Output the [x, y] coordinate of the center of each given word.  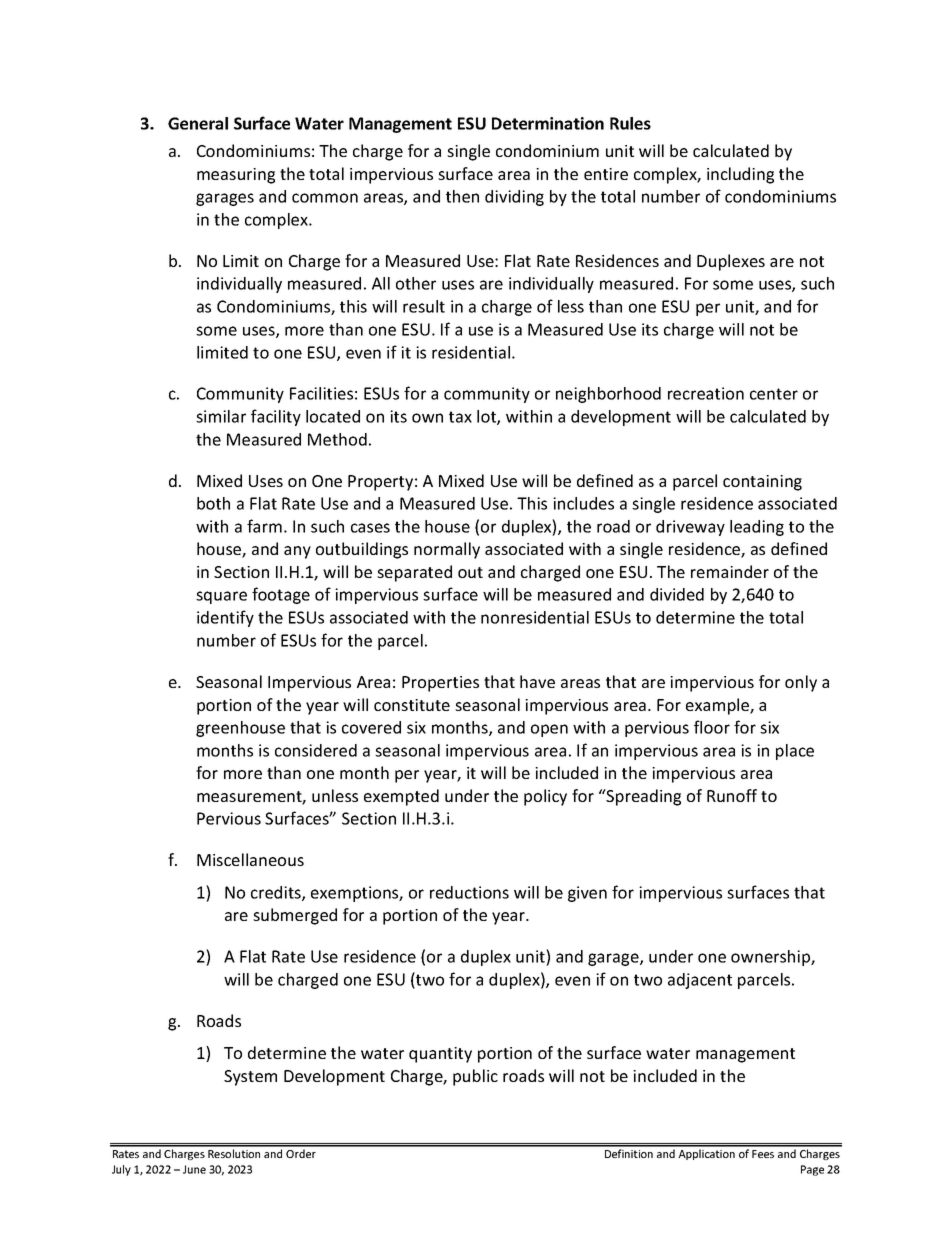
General [198, 123]
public [475, 1077]
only [801, 683]
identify [225, 618]
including [740, 175]
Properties [440, 684]
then [462, 196]
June [194, 1169]
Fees [763, 1154]
